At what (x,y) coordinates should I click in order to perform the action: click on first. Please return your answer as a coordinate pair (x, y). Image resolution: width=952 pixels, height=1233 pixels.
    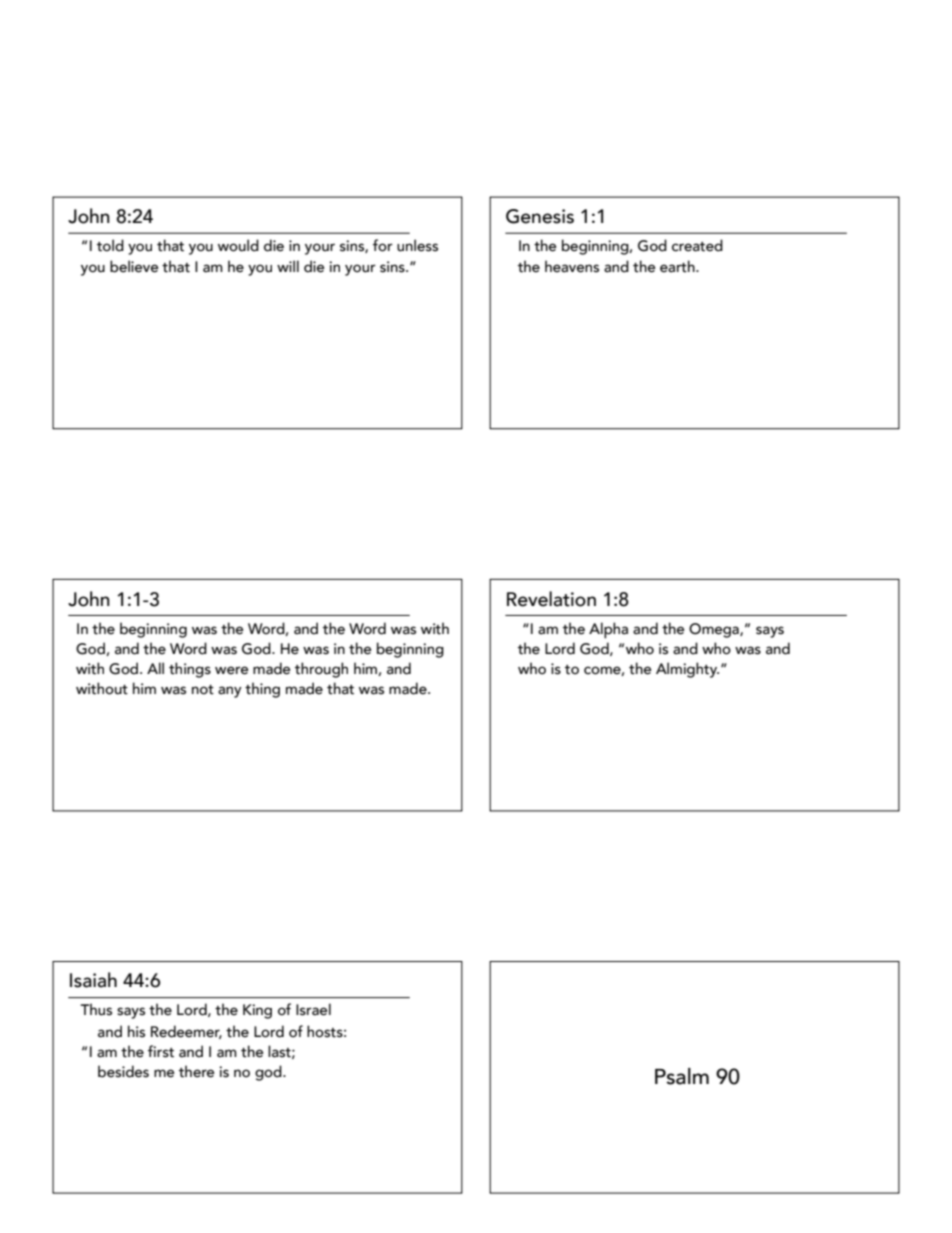
    Looking at the image, I should click on (161, 1051).
